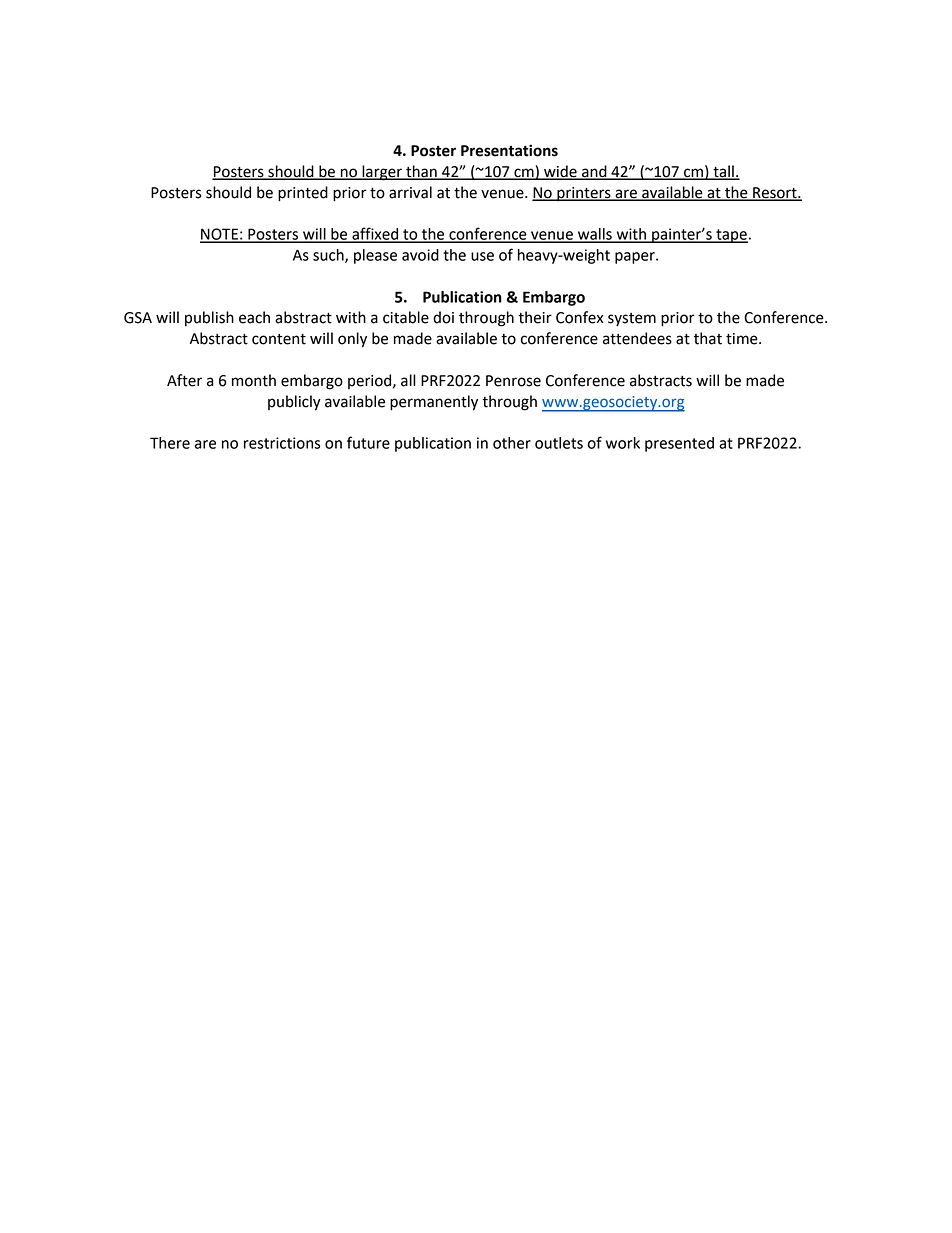  What do you see at coordinates (303, 194) in the screenshot?
I see `printed` at bounding box center [303, 194].
